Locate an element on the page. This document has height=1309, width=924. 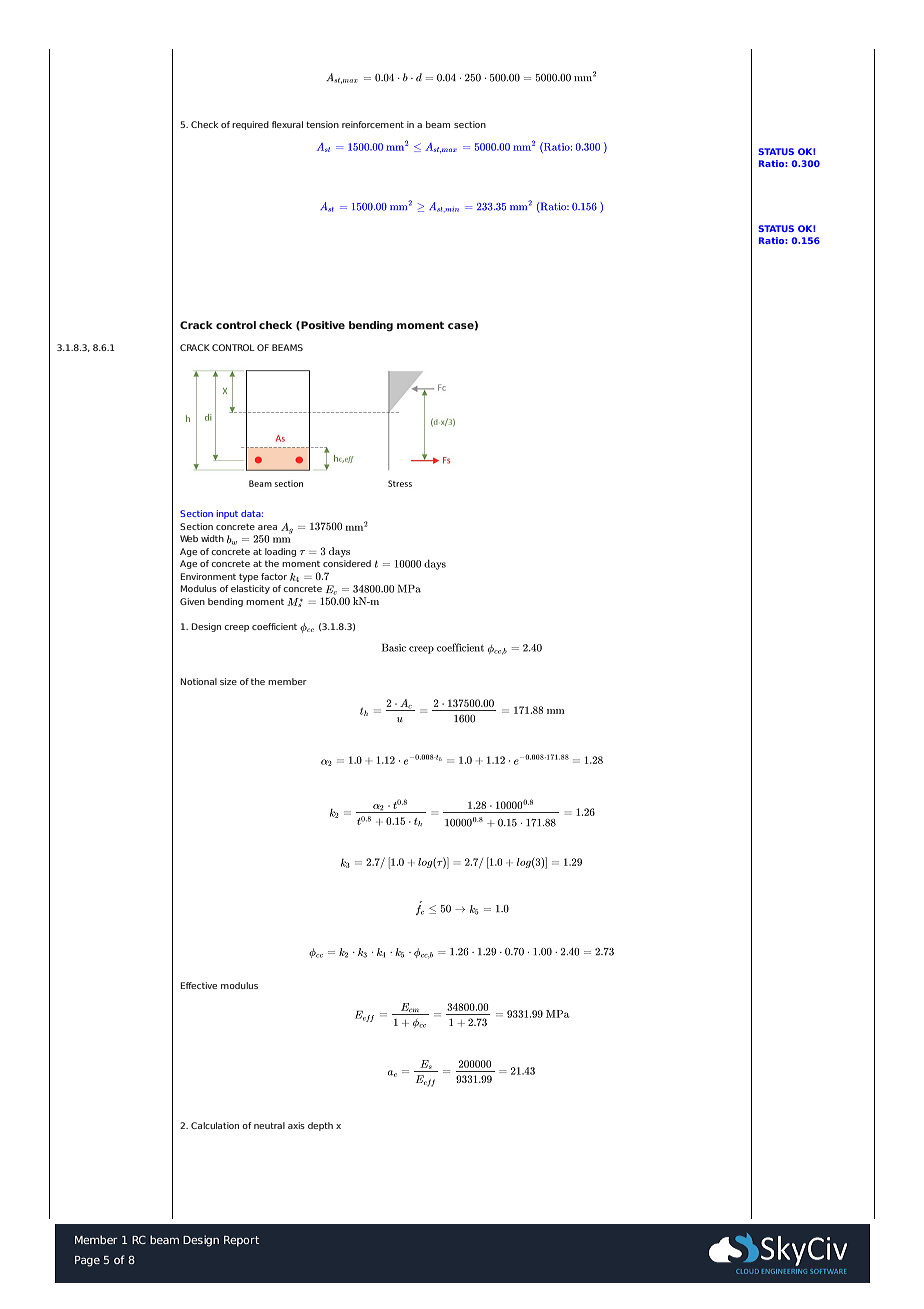
input is located at coordinates (227, 514).
